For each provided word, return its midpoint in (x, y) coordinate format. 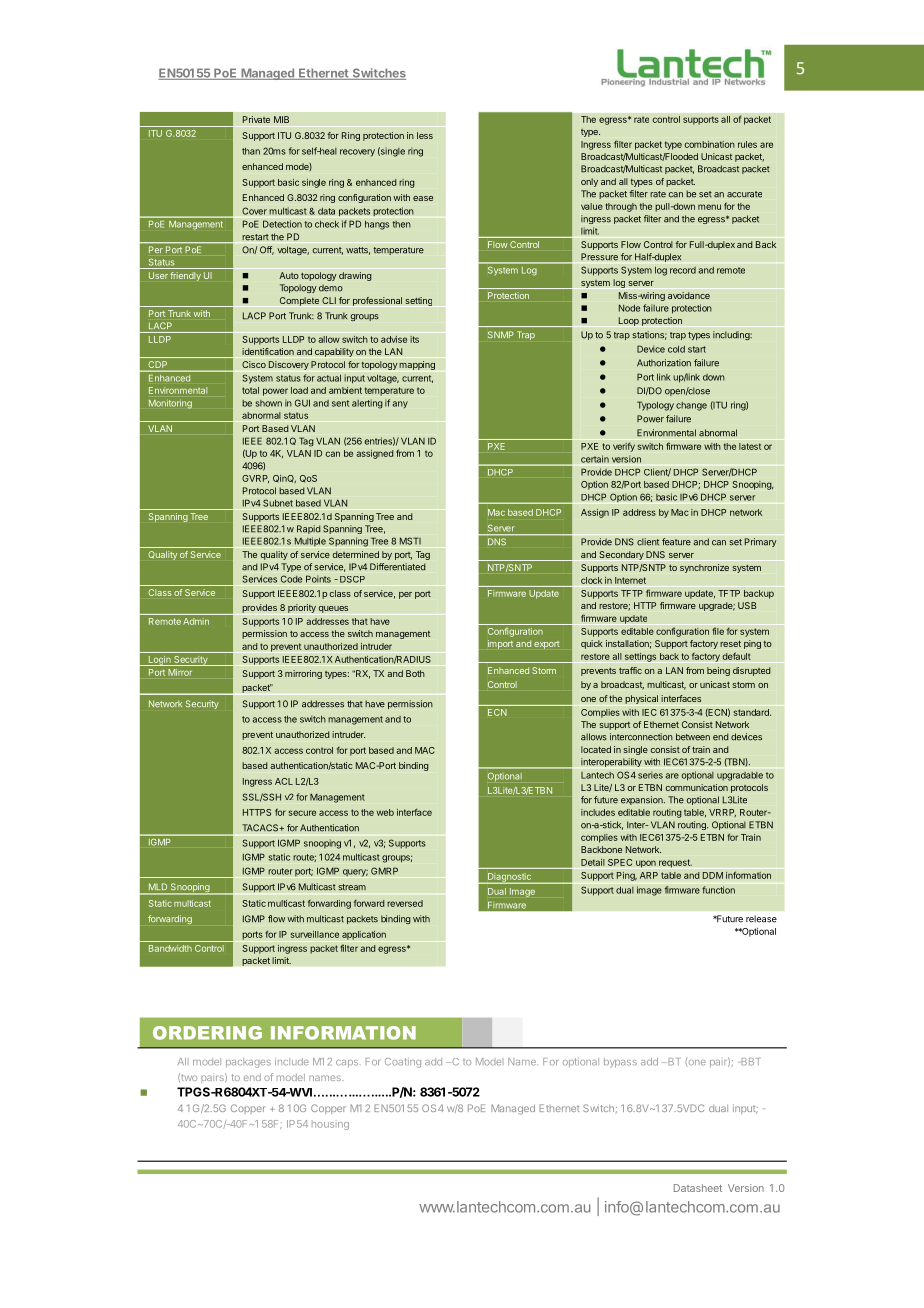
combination (710, 144)
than (251, 151)
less (425, 135)
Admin (196, 621)
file (718, 631)
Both (415, 673)
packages (248, 1063)
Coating (403, 1063)
